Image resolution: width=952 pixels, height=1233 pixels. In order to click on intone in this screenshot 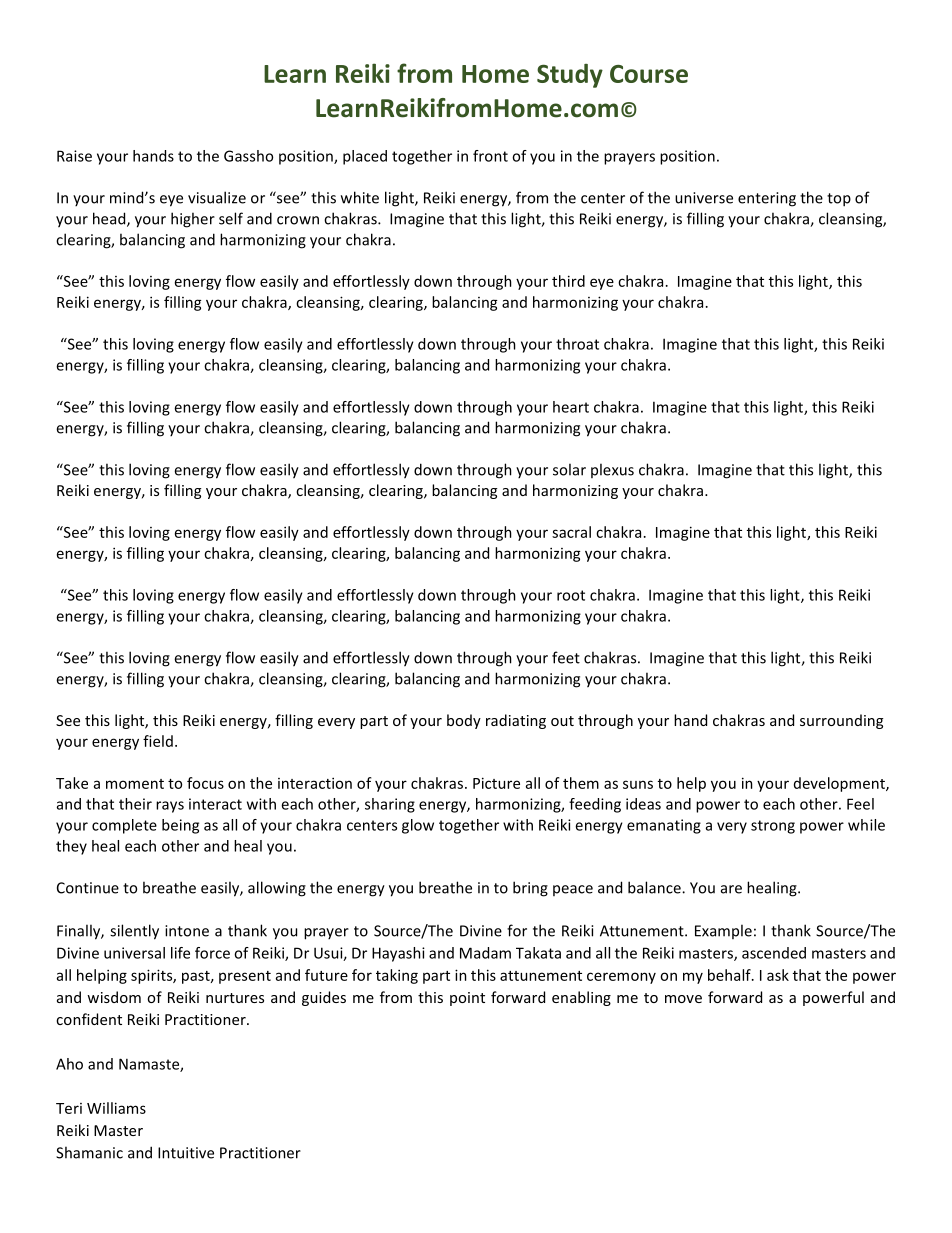, I will do `click(187, 931)`.
